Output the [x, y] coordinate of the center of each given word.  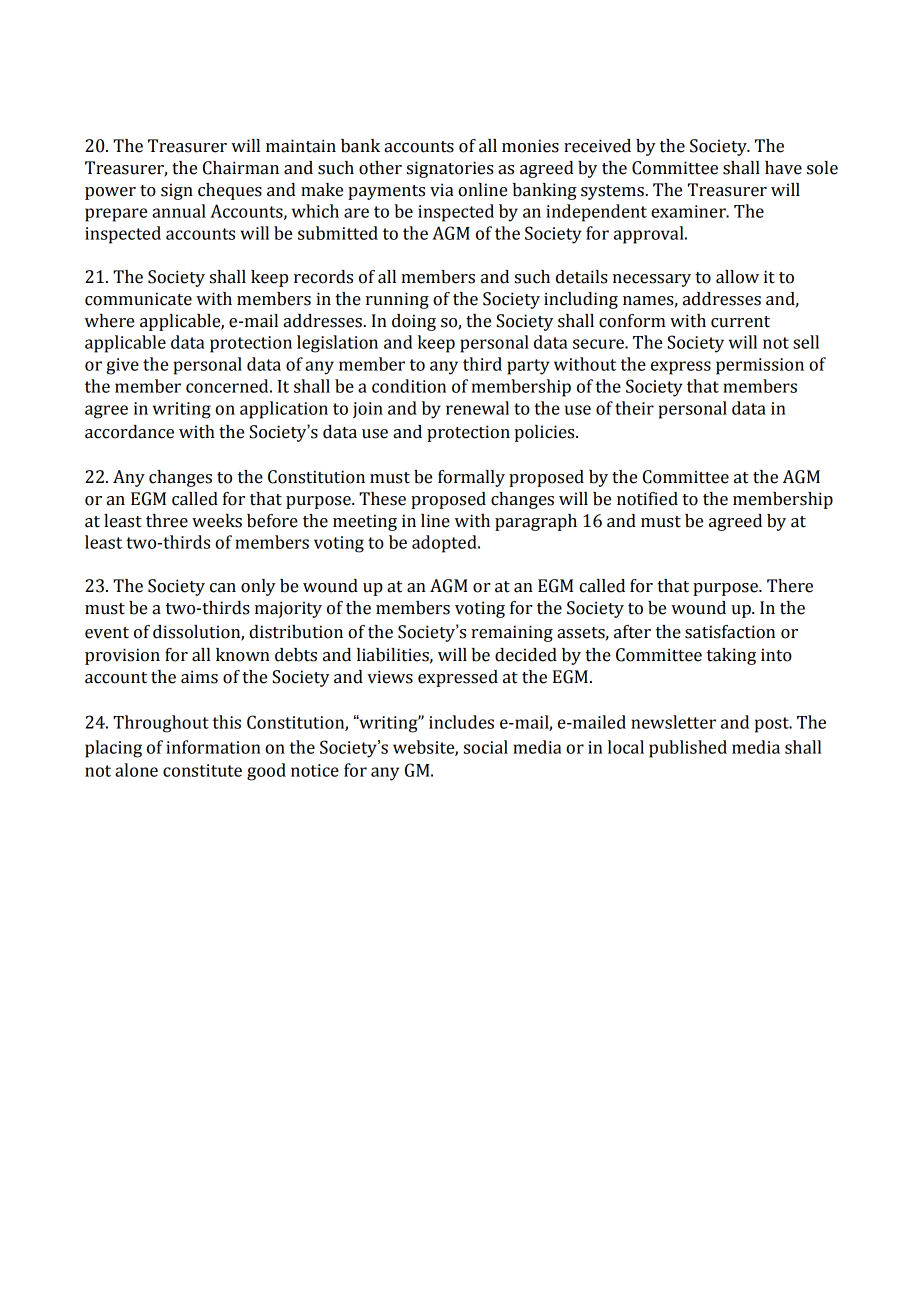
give [122, 366]
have [783, 168]
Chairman [241, 168]
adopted [445, 544]
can [223, 588]
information [213, 747]
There [790, 586]
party [528, 367]
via [442, 190]
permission [760, 366]
